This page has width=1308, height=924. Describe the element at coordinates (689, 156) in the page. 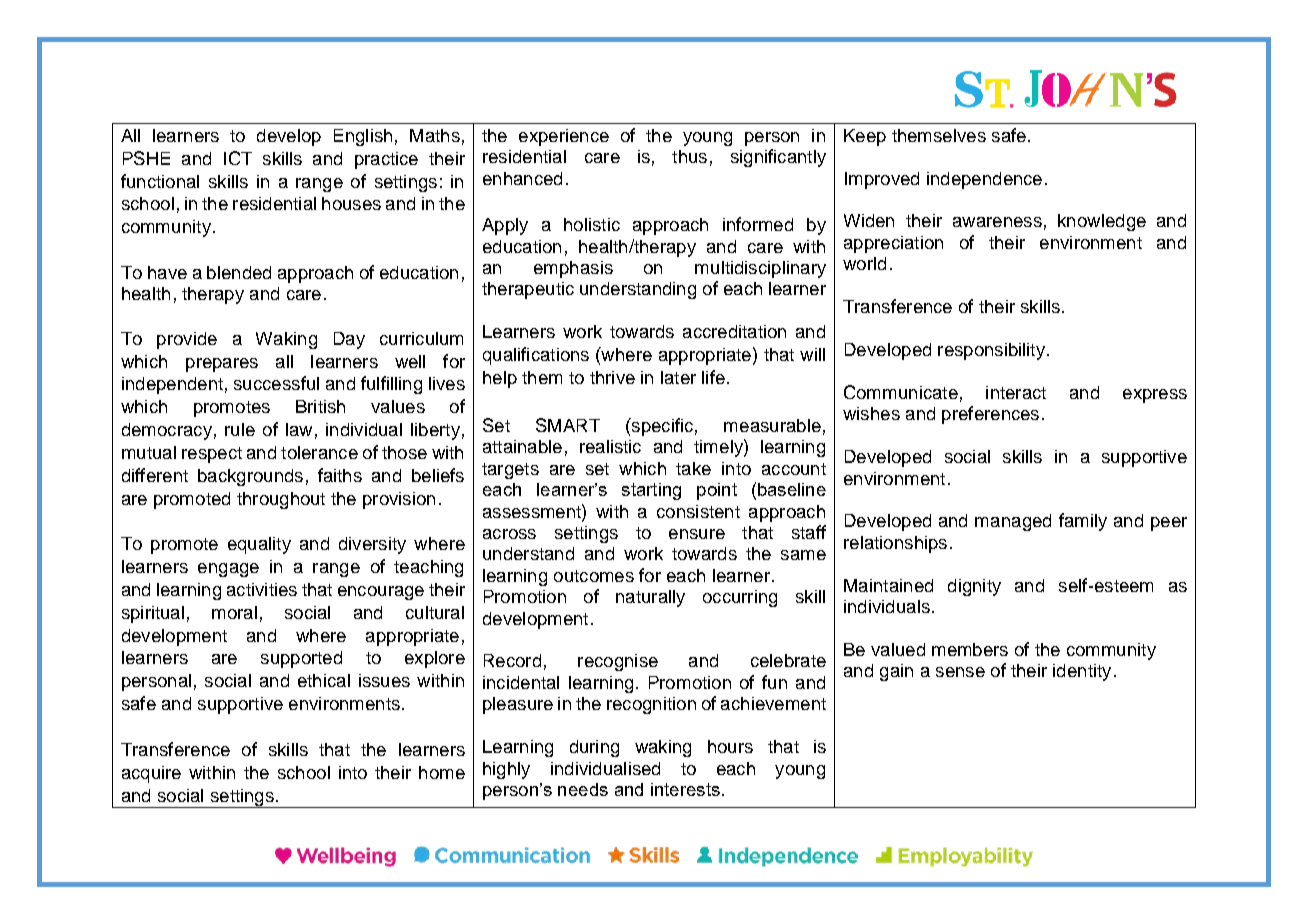

I see `thus` at that location.
